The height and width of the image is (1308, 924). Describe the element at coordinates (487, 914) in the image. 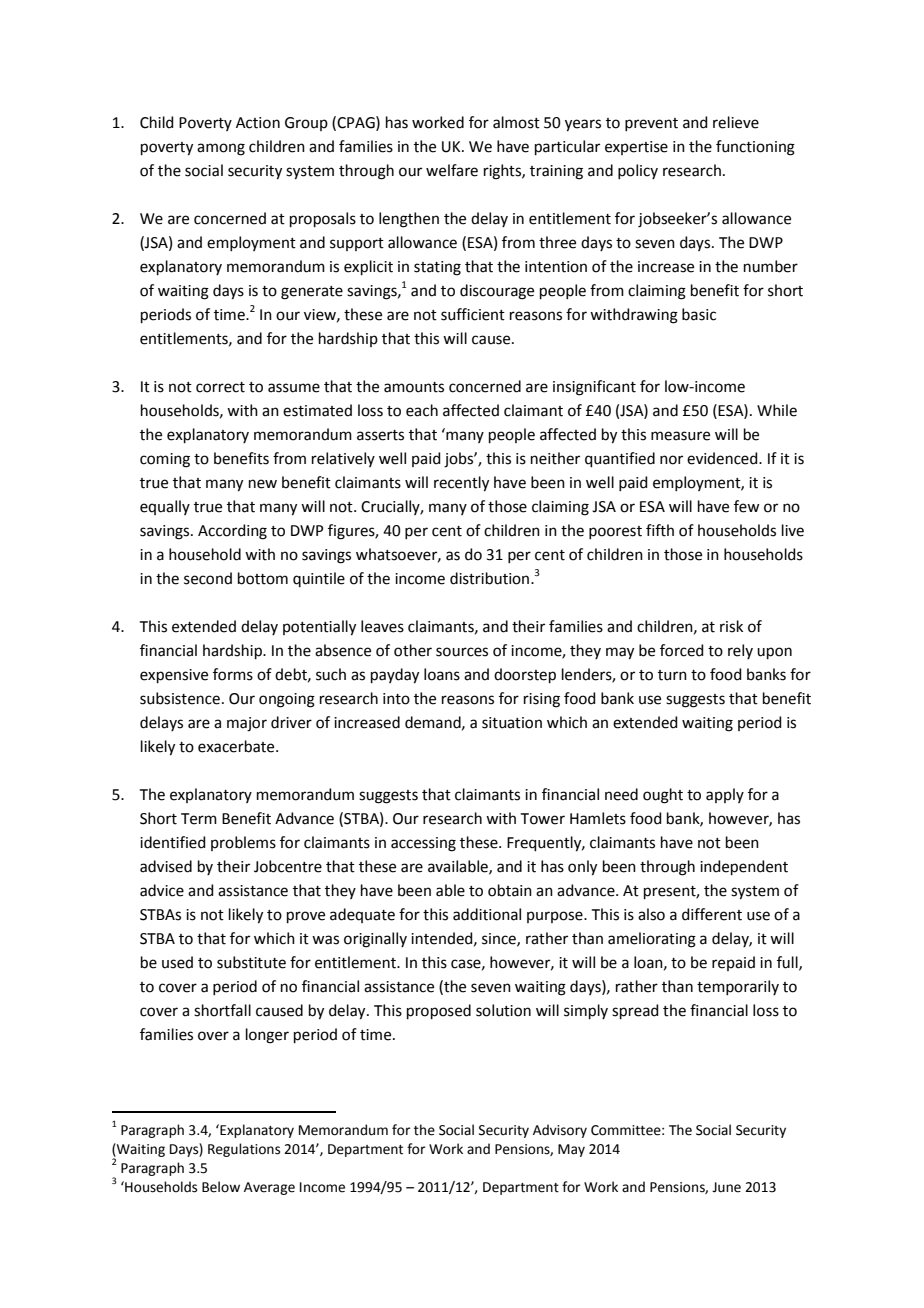

I see `additional` at that location.
